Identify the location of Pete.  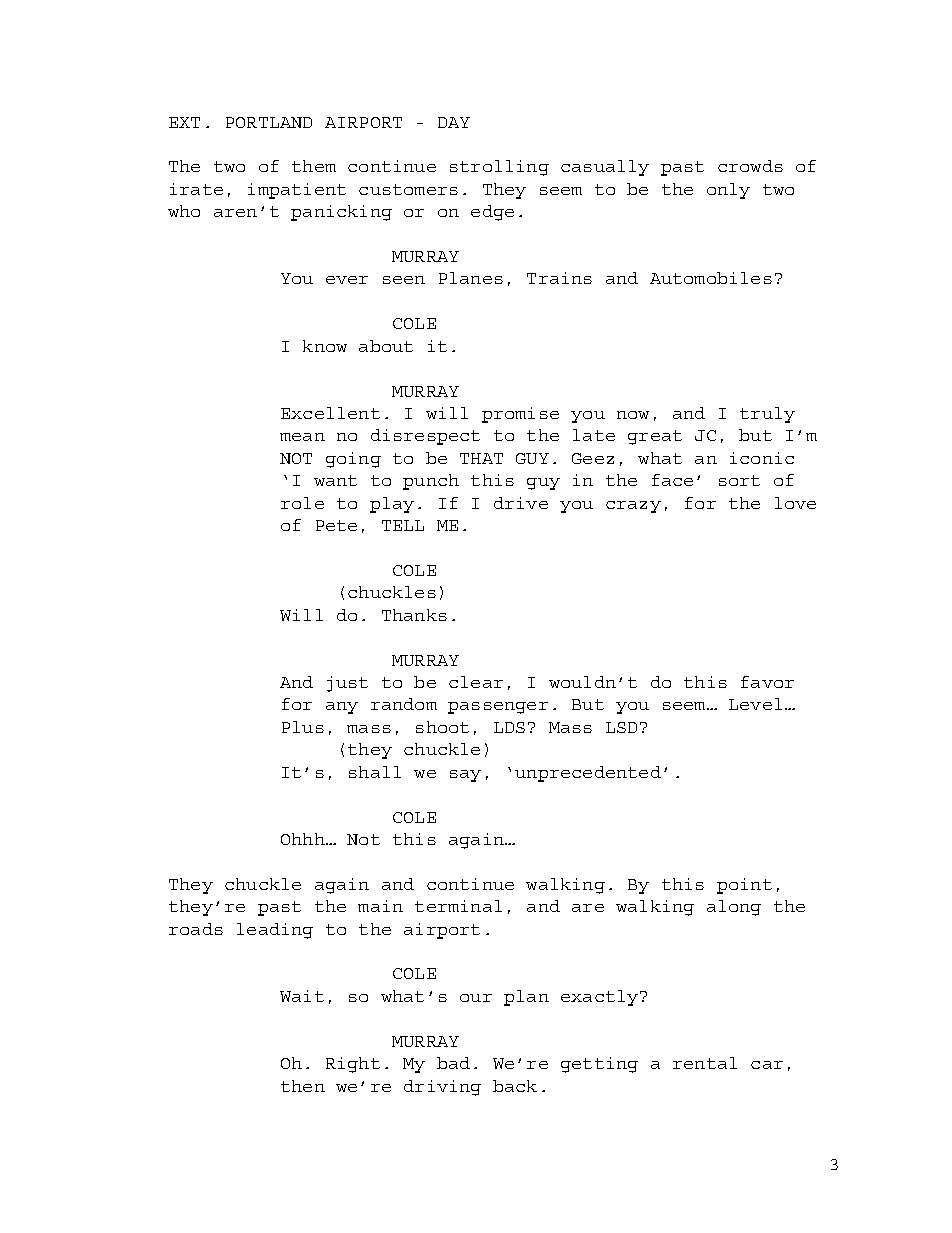
(336, 525).
